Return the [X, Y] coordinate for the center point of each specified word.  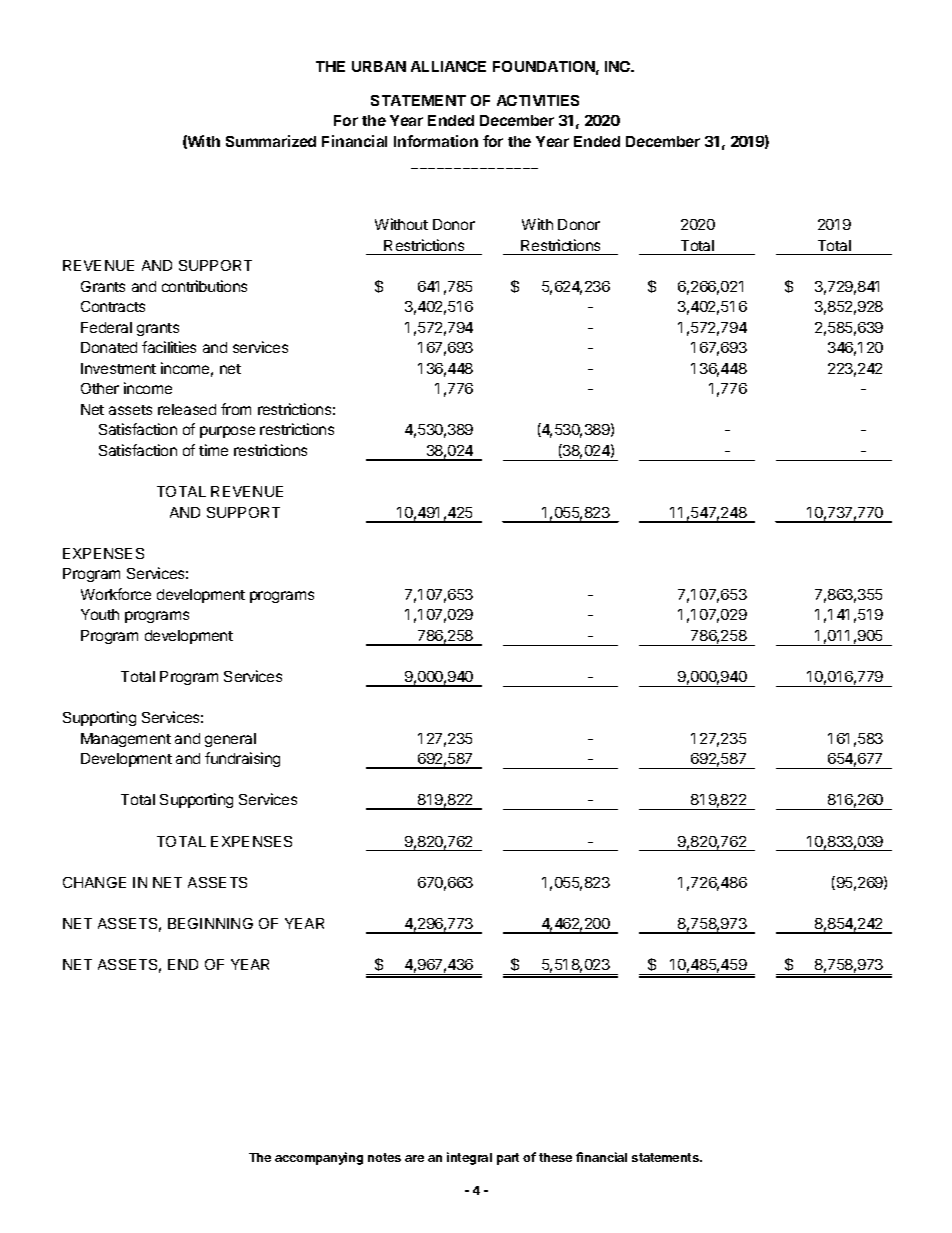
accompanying [319, 1158]
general [230, 740]
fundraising [242, 759]
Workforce [116, 594]
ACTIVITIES [538, 100]
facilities [169, 347]
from [236, 409]
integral [469, 1158]
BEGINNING [210, 923]
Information [436, 141]
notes [384, 1157]
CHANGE [94, 882]
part [508, 1159]
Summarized [271, 141]
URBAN [379, 66]
